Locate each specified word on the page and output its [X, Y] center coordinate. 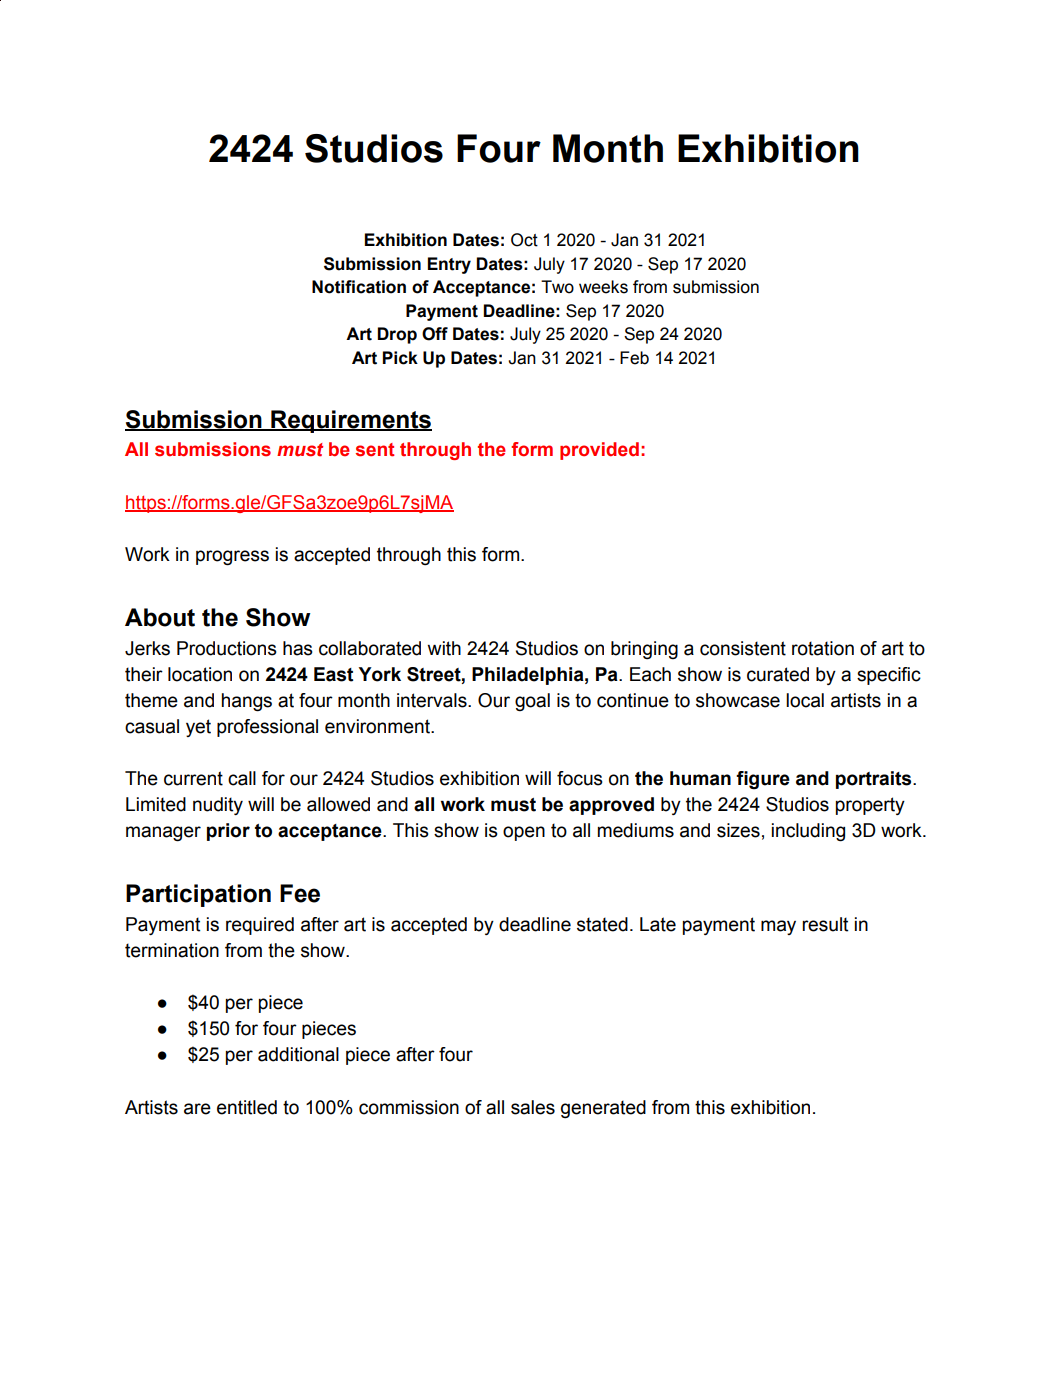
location [200, 674]
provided [599, 451]
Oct [524, 240]
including [808, 832]
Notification [359, 287]
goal [532, 702]
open [524, 833]
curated [778, 674]
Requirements [350, 421]
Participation [198, 895]
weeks [603, 287]
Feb [634, 358]
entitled [247, 1107]
